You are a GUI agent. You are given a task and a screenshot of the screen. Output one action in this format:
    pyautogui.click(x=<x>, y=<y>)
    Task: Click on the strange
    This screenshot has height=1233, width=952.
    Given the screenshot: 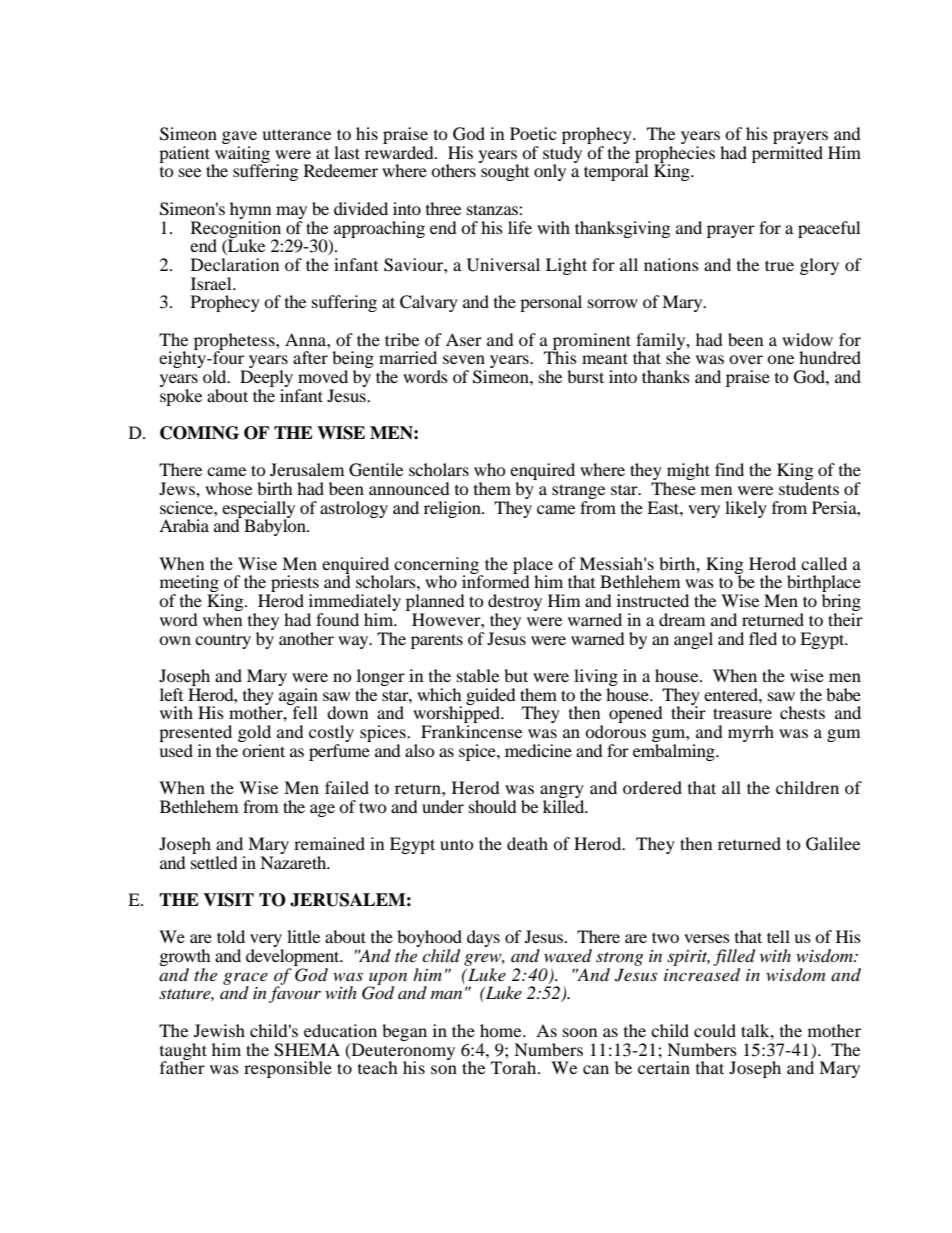 What is the action you would take?
    pyautogui.click(x=578, y=493)
